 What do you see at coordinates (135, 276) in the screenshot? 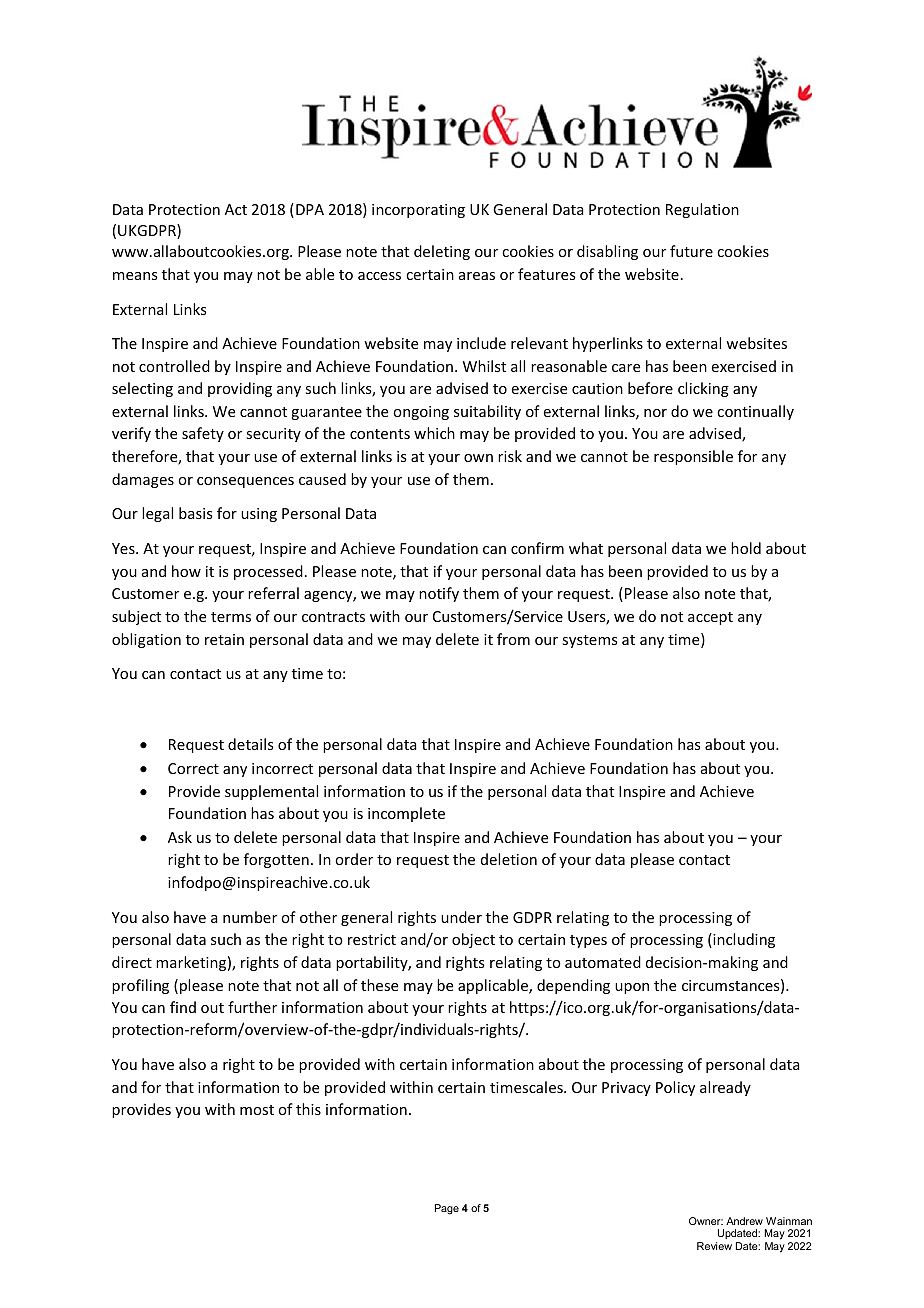
I see `means` at bounding box center [135, 276].
